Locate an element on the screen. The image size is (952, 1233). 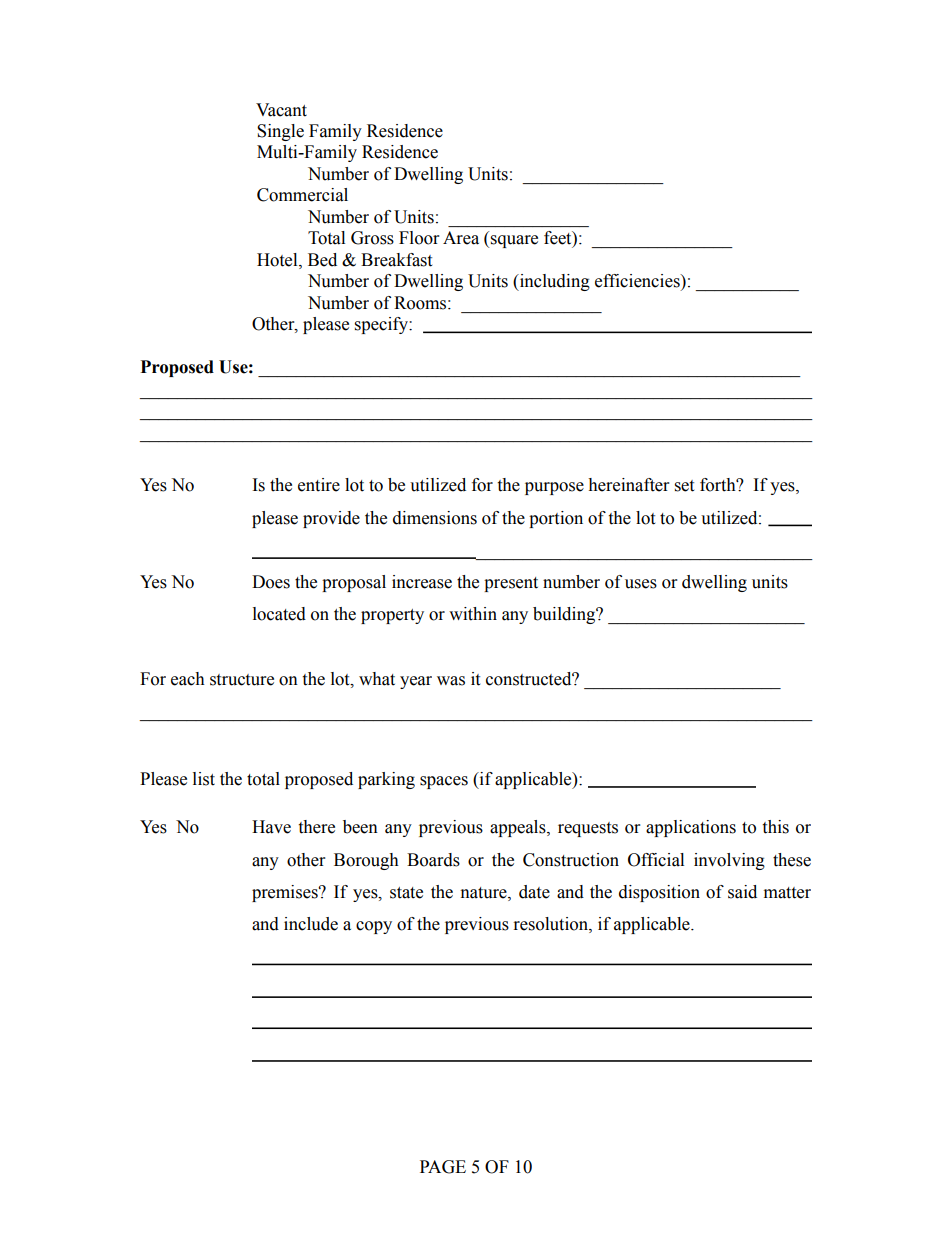
Single is located at coordinates (280, 132).
